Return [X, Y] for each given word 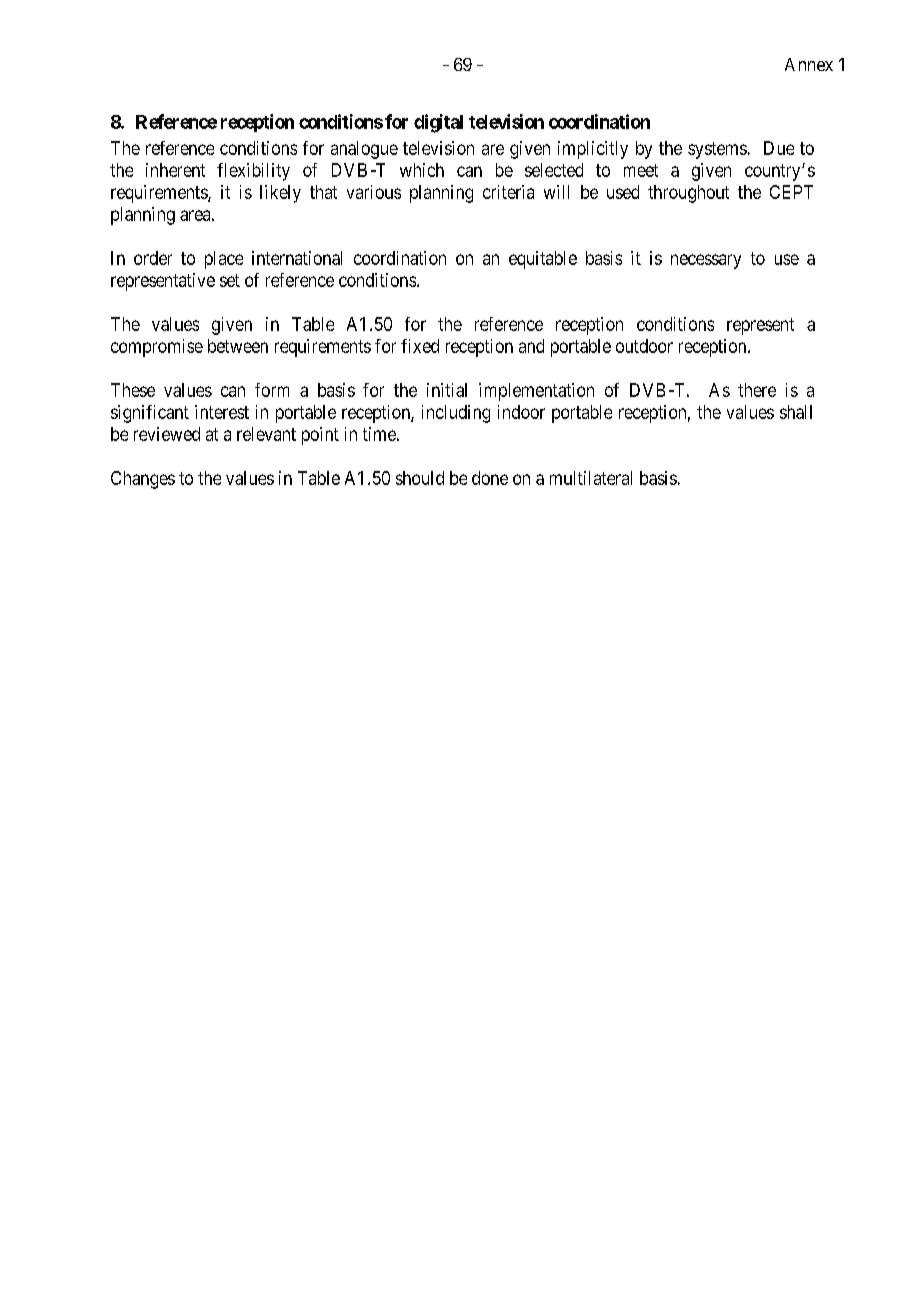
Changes [143, 480]
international [297, 258]
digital [438, 123]
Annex [809, 64]
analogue [364, 150]
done [490, 478]
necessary [706, 261]
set [230, 280]
